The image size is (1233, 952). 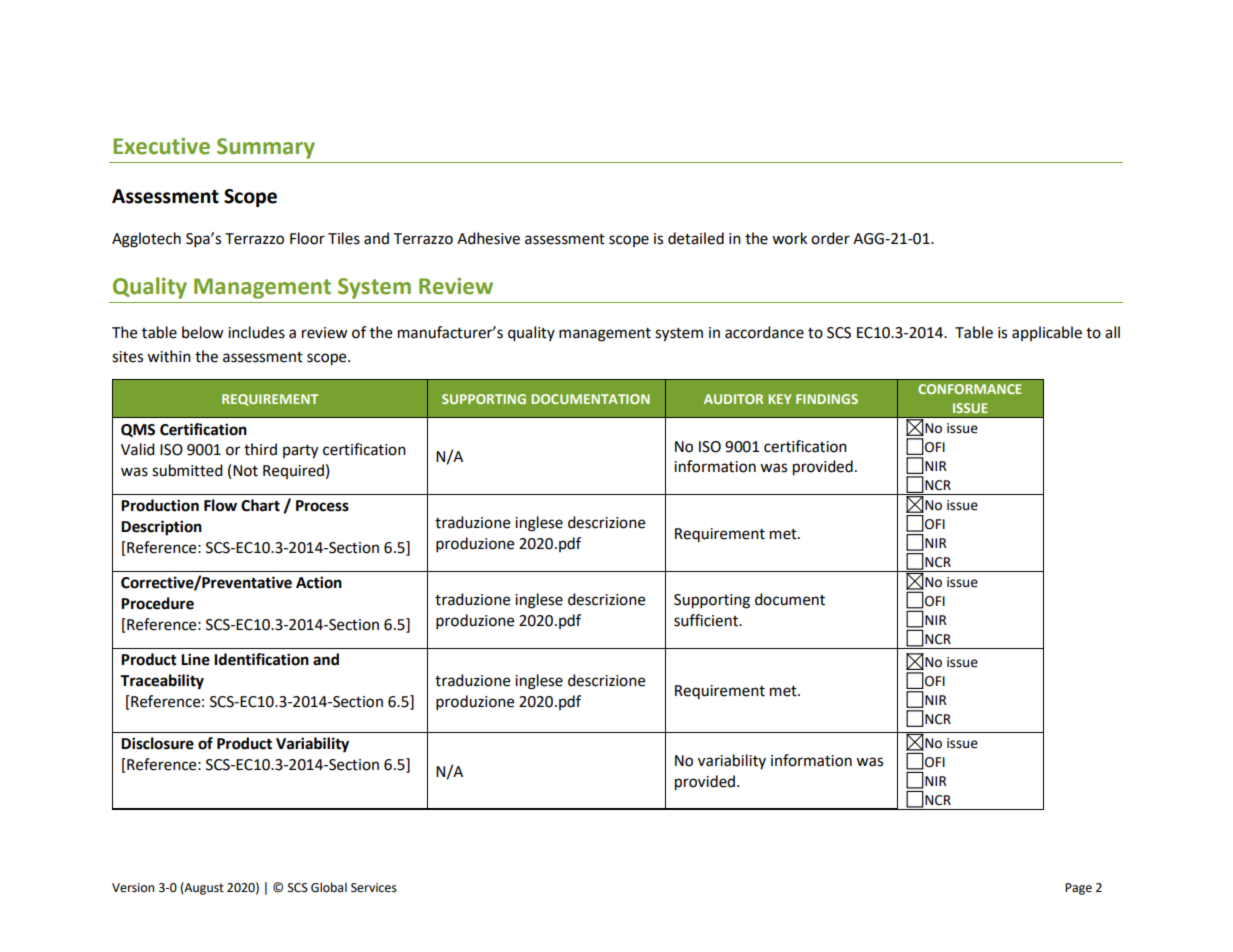 I want to click on sufficient, so click(x=707, y=620).
